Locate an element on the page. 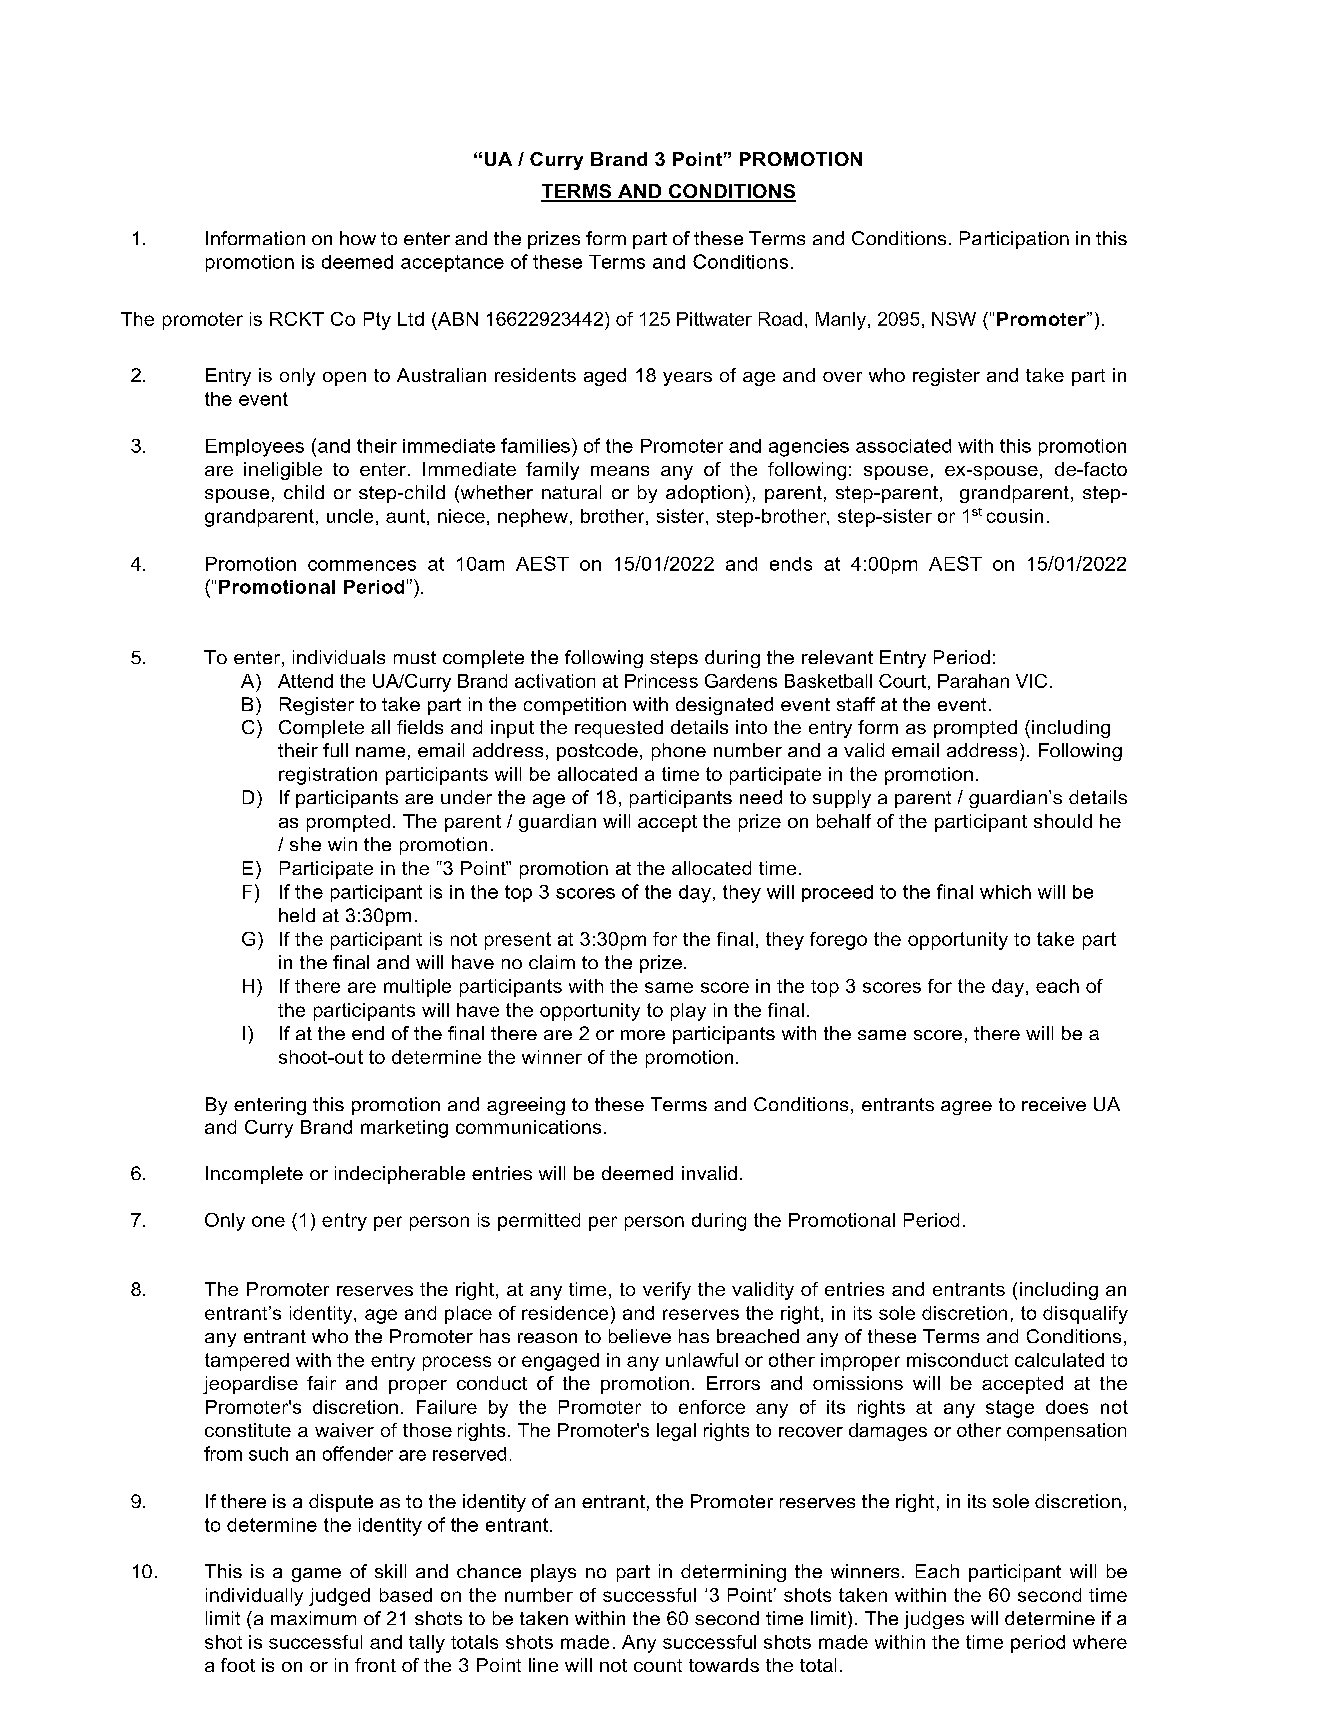 This document has height=1724, width=1332. how is located at coordinates (358, 238).
